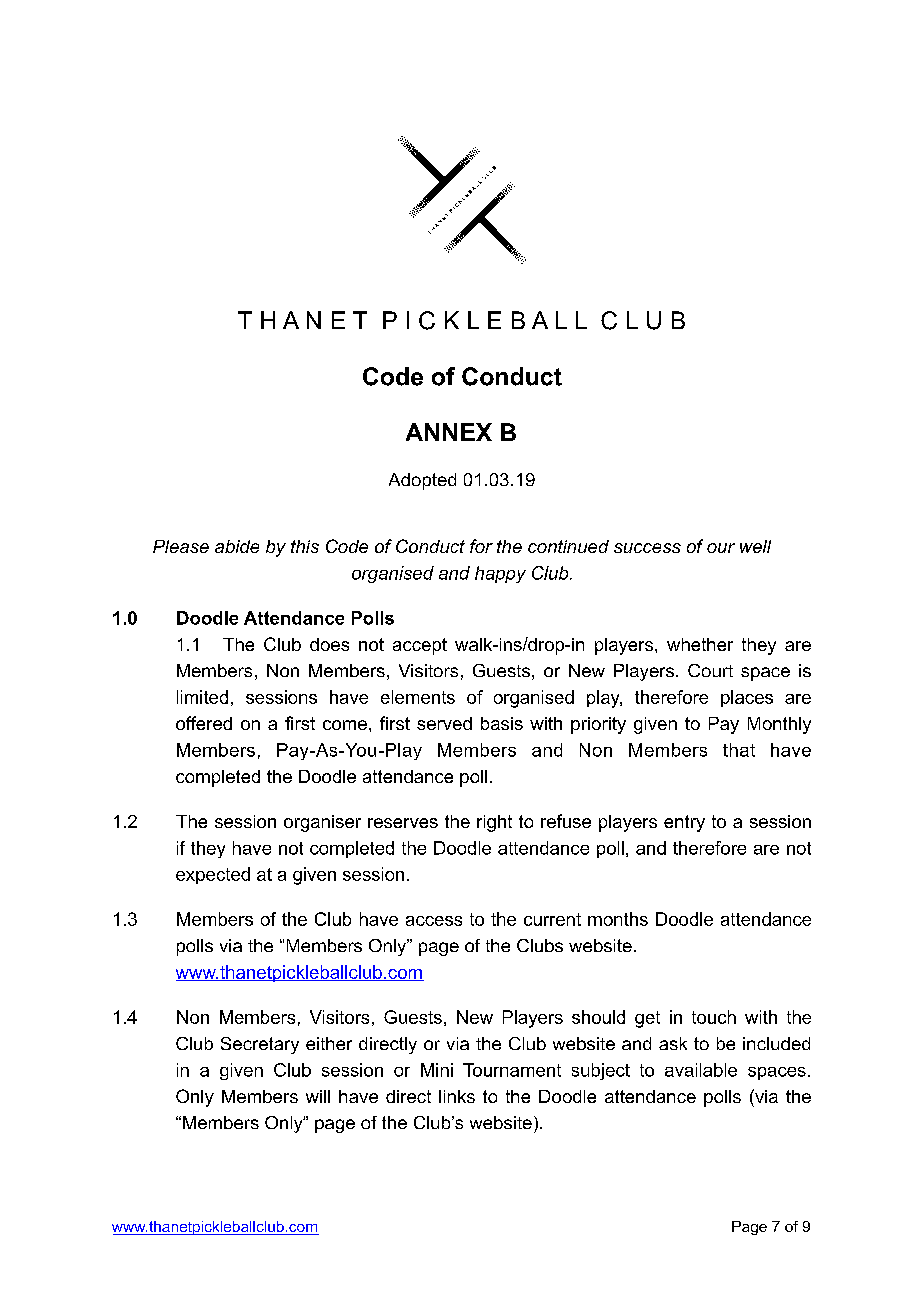  I want to click on ANNEX, so click(449, 432).
